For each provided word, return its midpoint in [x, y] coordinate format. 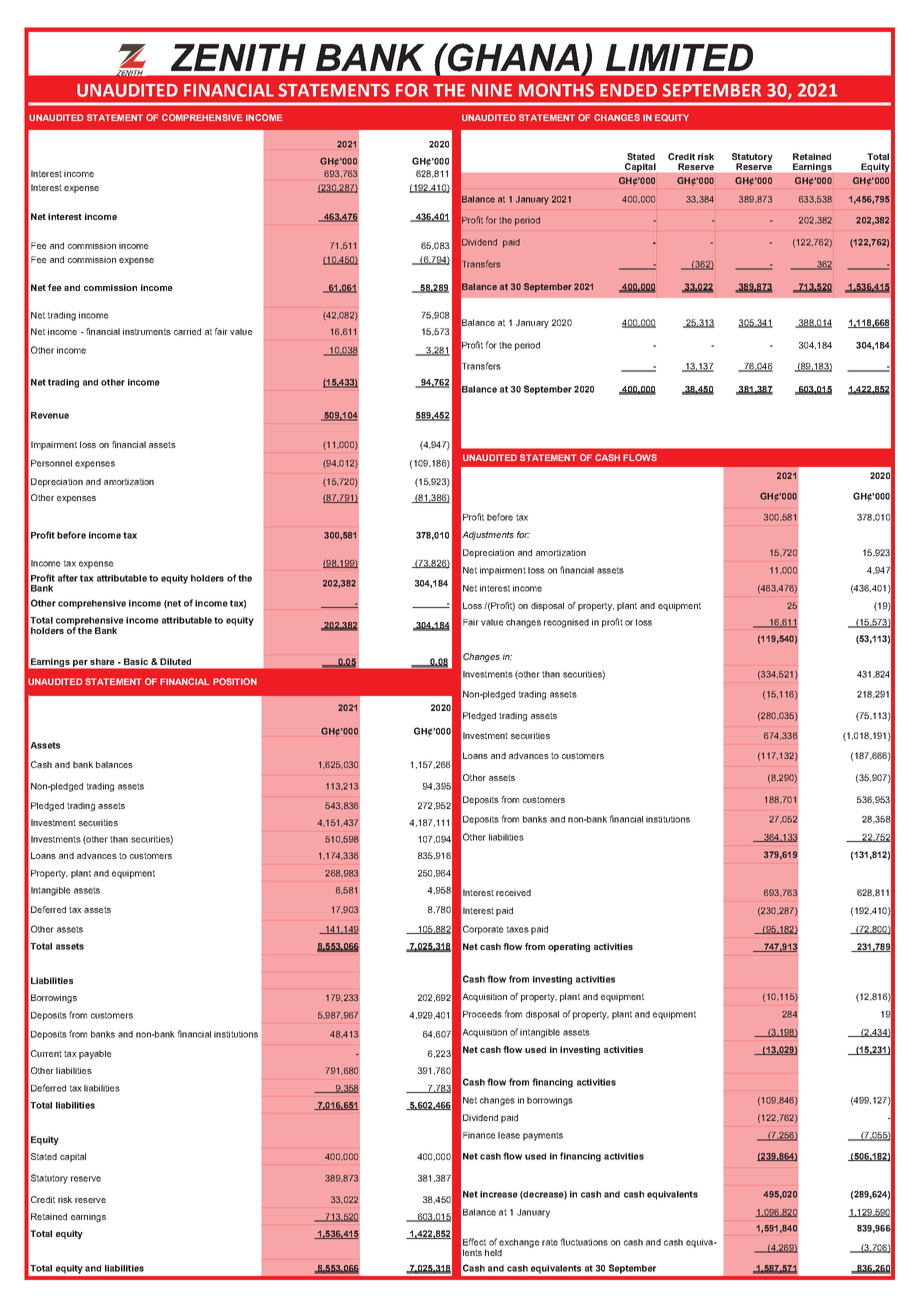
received [513, 892]
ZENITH [238, 57]
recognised [566, 623]
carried [187, 331]
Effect [474, 1242]
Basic [136, 661]
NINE [492, 90]
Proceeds [482, 1014]
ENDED [628, 90]
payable [95, 1054]
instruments [147, 331]
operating [569, 947]
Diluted [175, 661]
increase [499, 1194]
